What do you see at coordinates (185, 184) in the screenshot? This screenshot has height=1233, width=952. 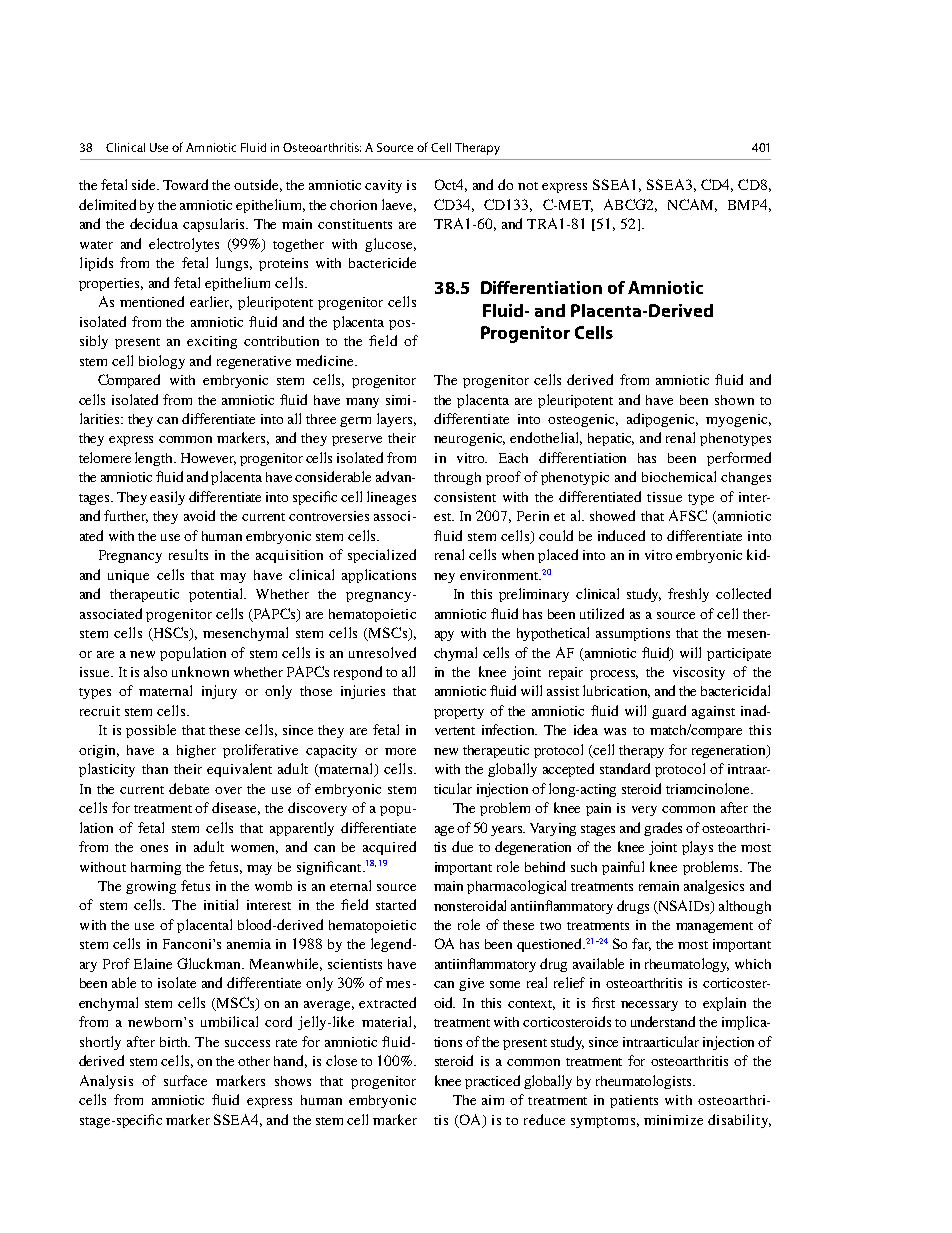 I see `Toward` at bounding box center [185, 184].
